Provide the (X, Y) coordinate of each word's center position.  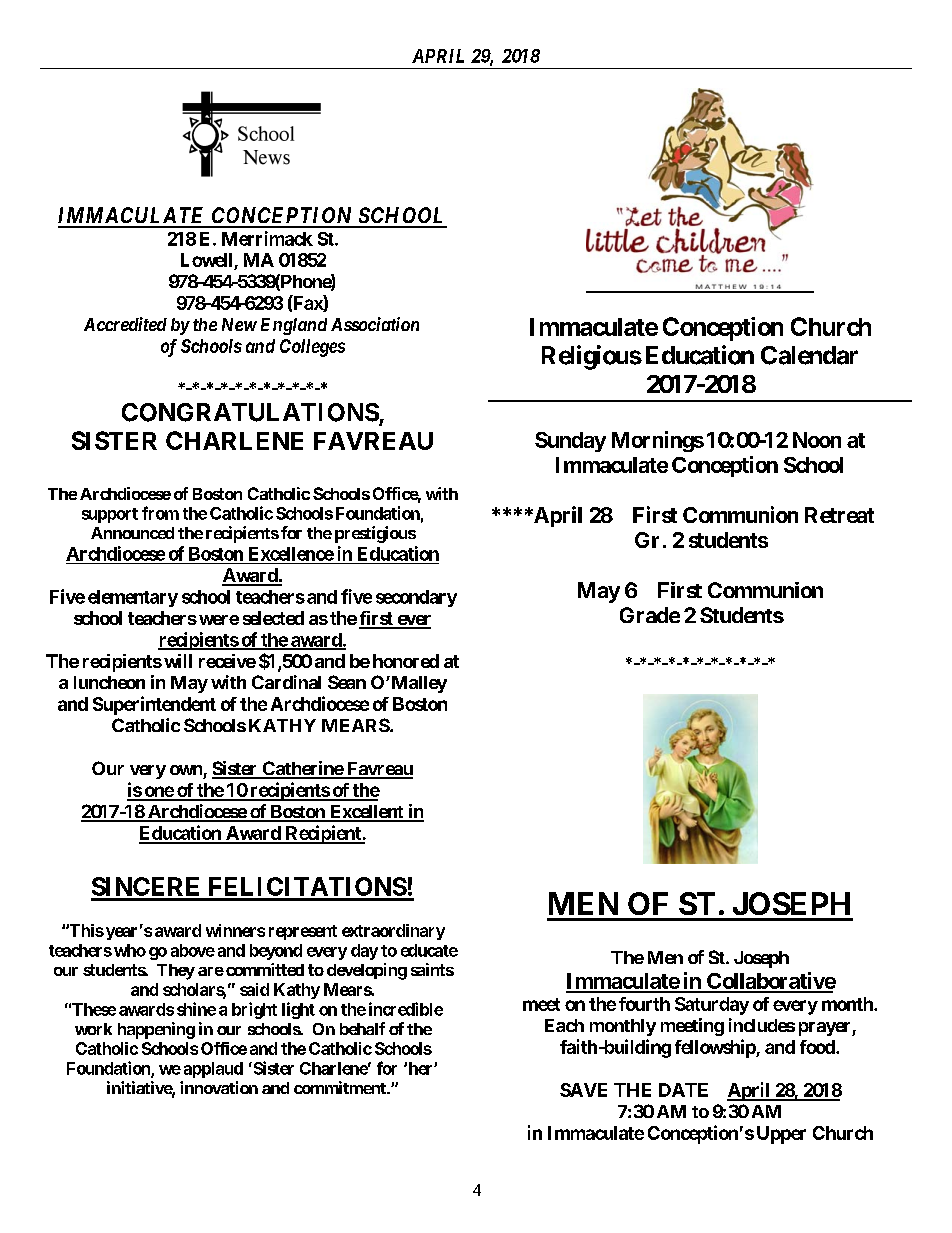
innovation (219, 1087)
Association (375, 324)
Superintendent (154, 705)
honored (406, 661)
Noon (817, 440)
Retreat (839, 515)
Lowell (208, 261)
